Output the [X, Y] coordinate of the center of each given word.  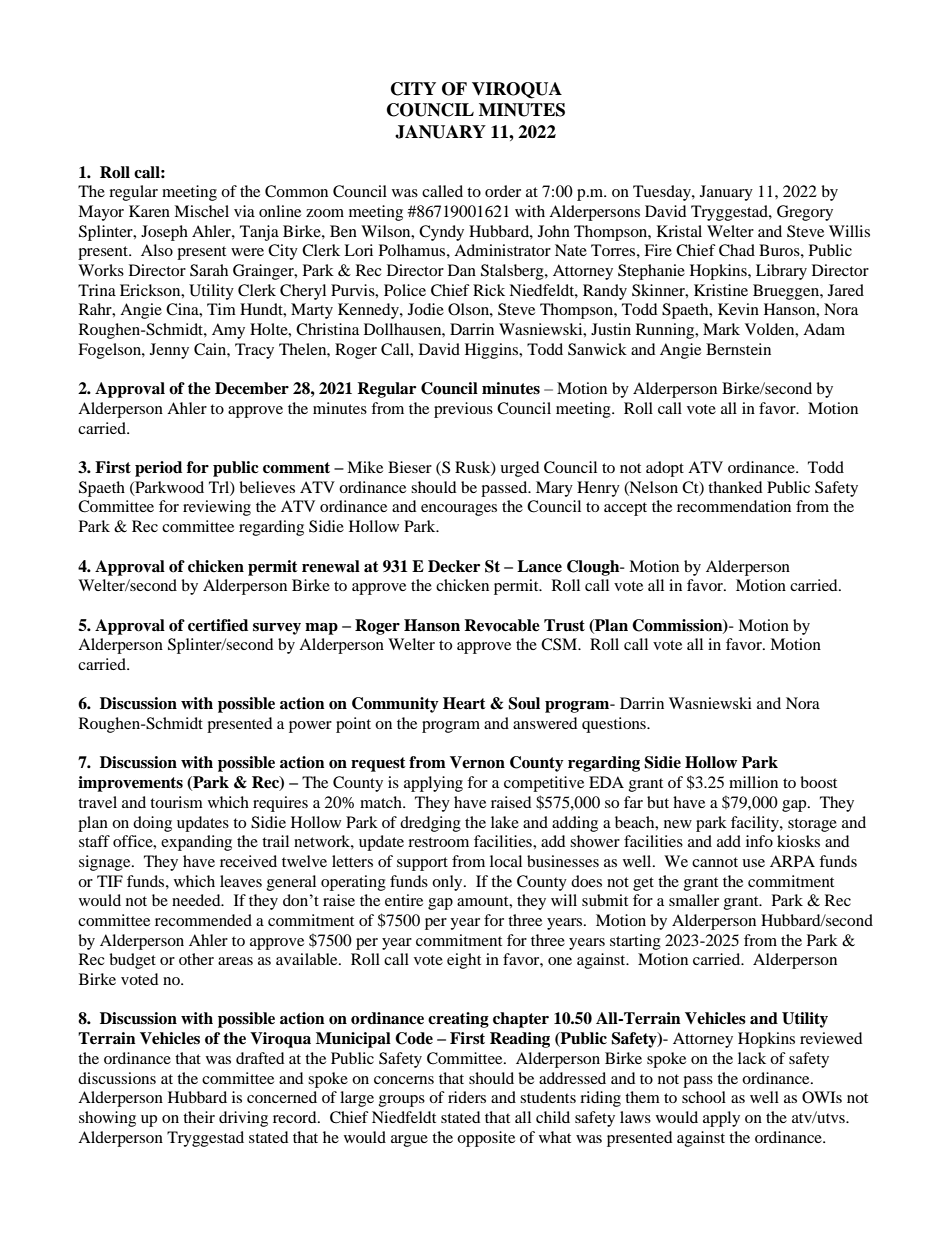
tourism [176, 802]
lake [505, 822]
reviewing [217, 508]
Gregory [805, 213]
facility [756, 824]
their [199, 1117]
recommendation [734, 506]
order [503, 191]
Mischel [201, 211]
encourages [459, 510]
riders [467, 1097]
